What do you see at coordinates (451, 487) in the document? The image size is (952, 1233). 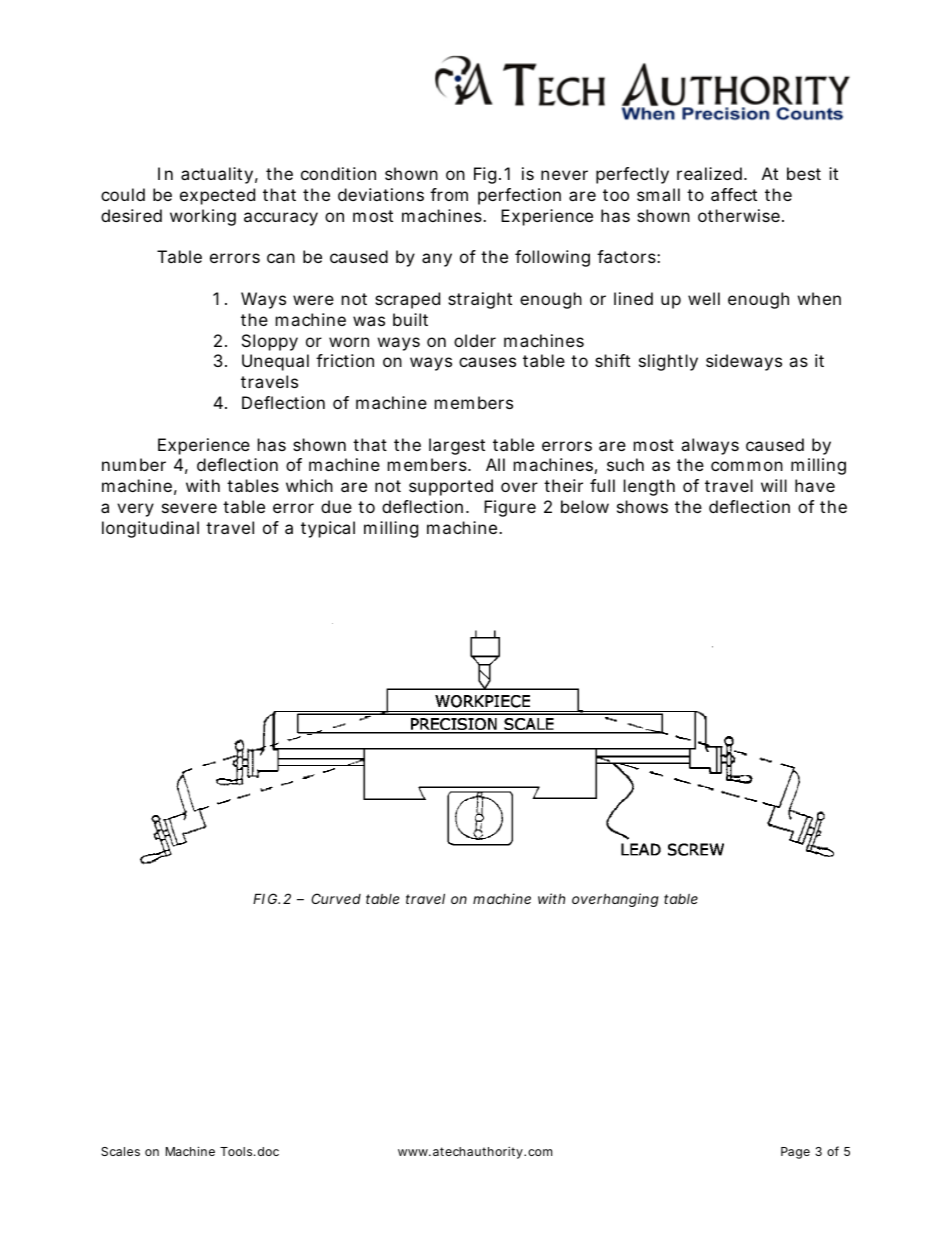 I see `supported` at bounding box center [451, 487].
